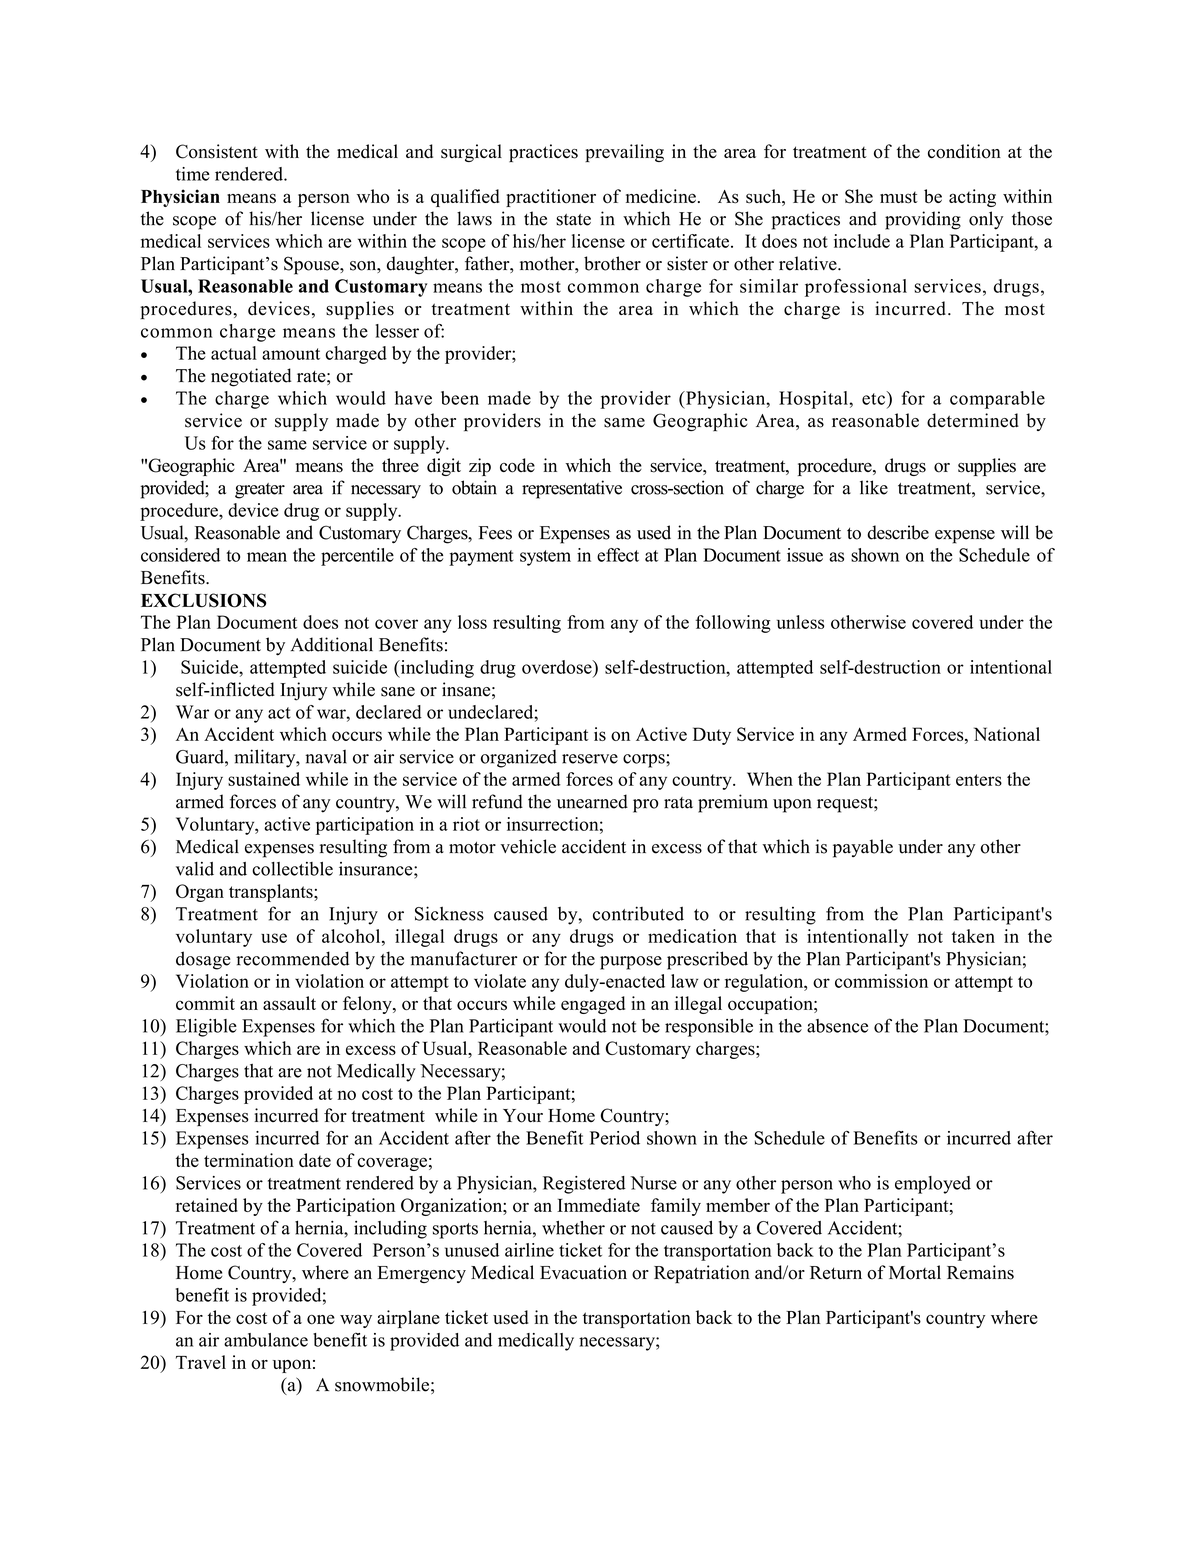 The height and width of the screenshot is (1544, 1193). What do you see at coordinates (266, 1340) in the screenshot?
I see `ambulance` at bounding box center [266, 1340].
